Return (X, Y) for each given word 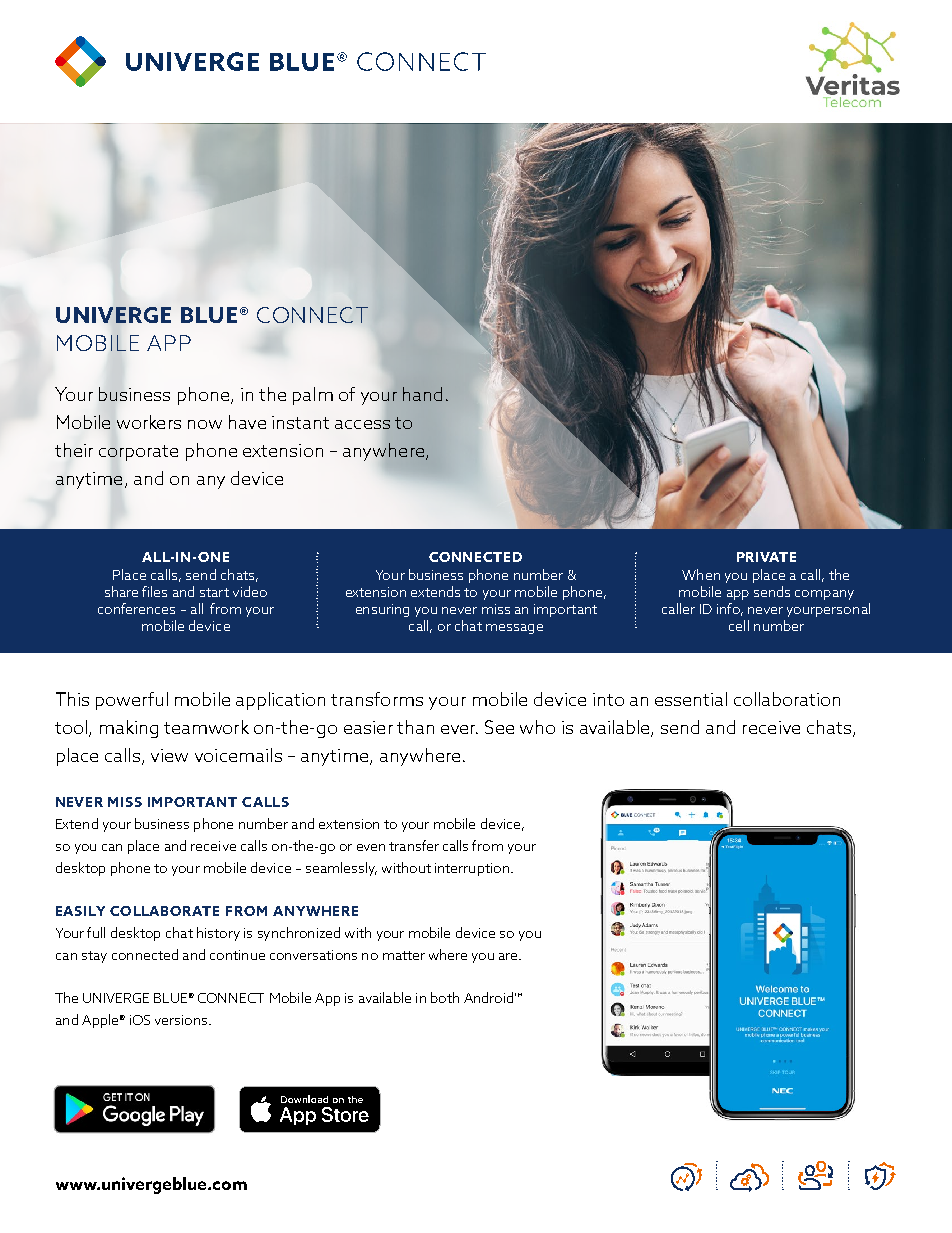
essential (691, 699)
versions (182, 1020)
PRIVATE (766, 557)
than (415, 727)
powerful (132, 701)
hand (422, 394)
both (445, 997)
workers (149, 422)
